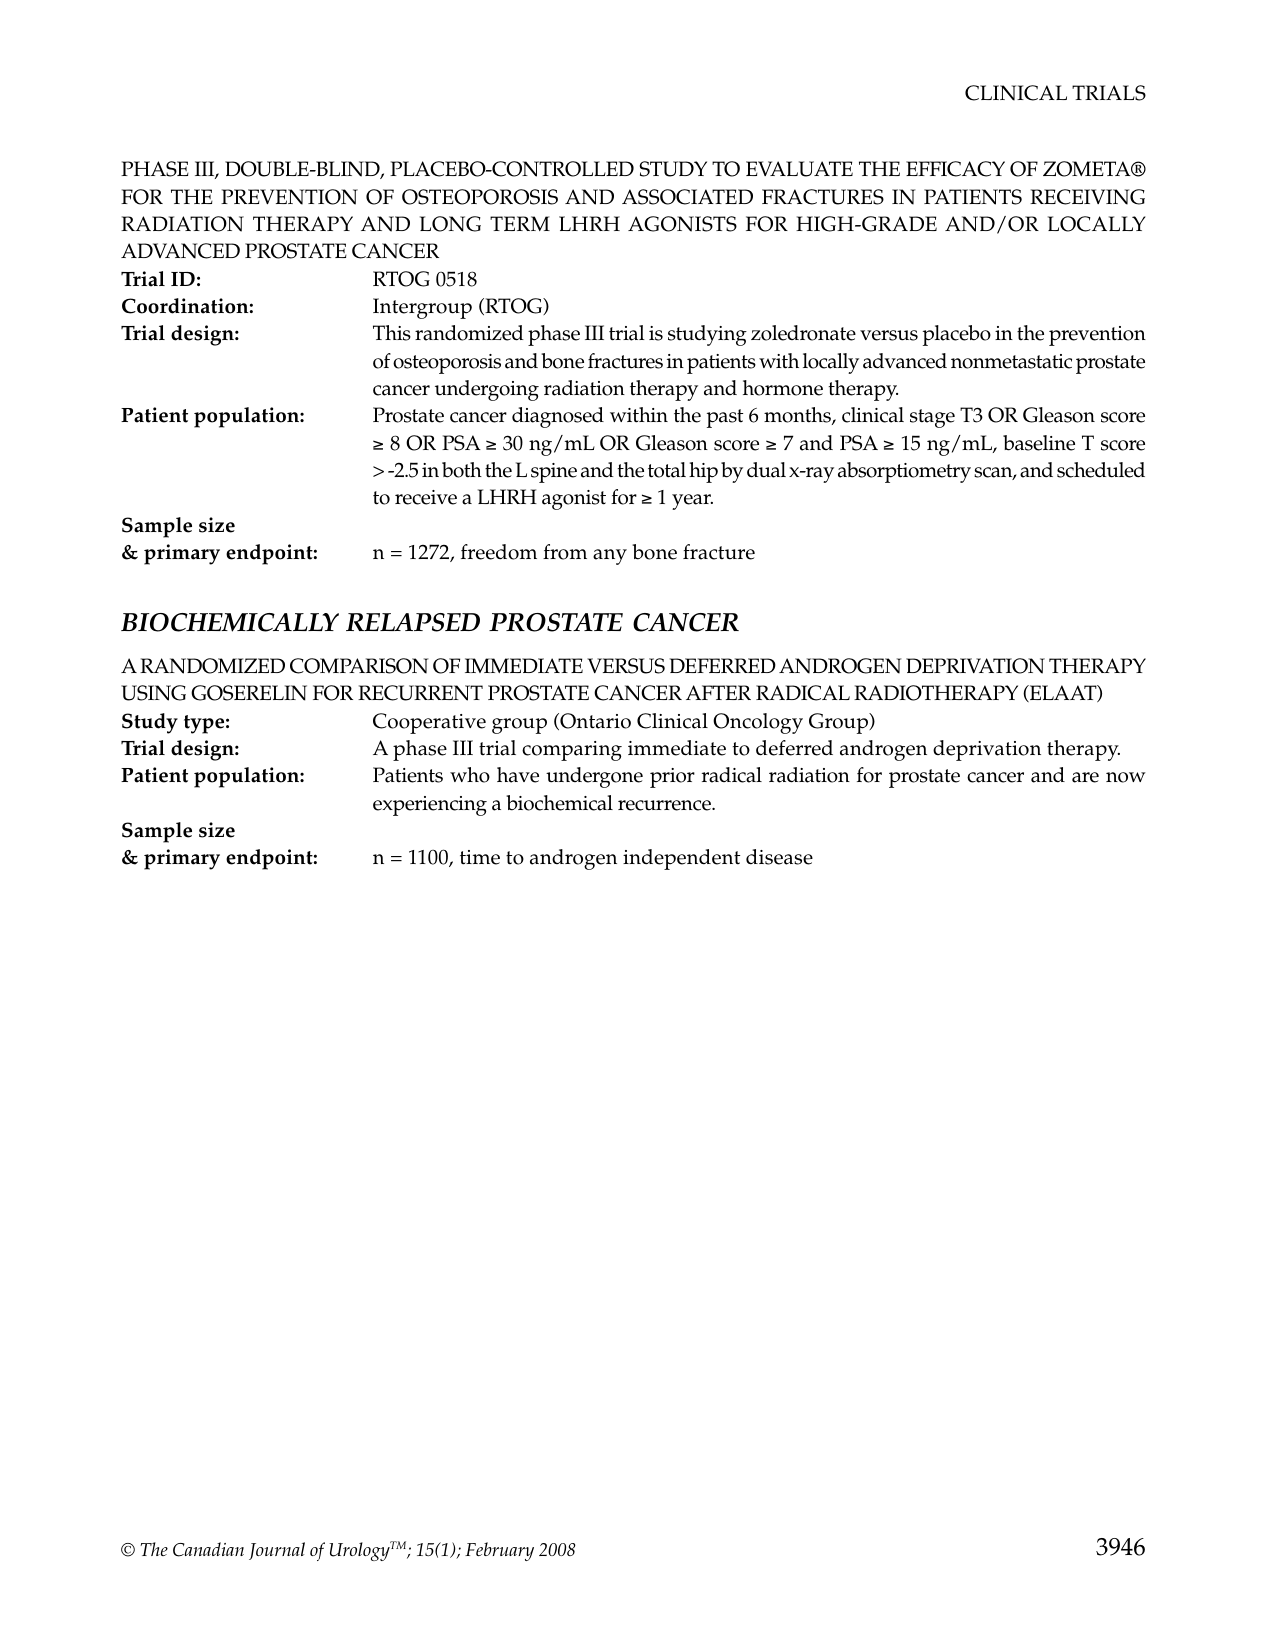 This image has width=1267, height=1640. Describe the element at coordinates (1101, 470) in the image. I see `scheduled` at that location.
